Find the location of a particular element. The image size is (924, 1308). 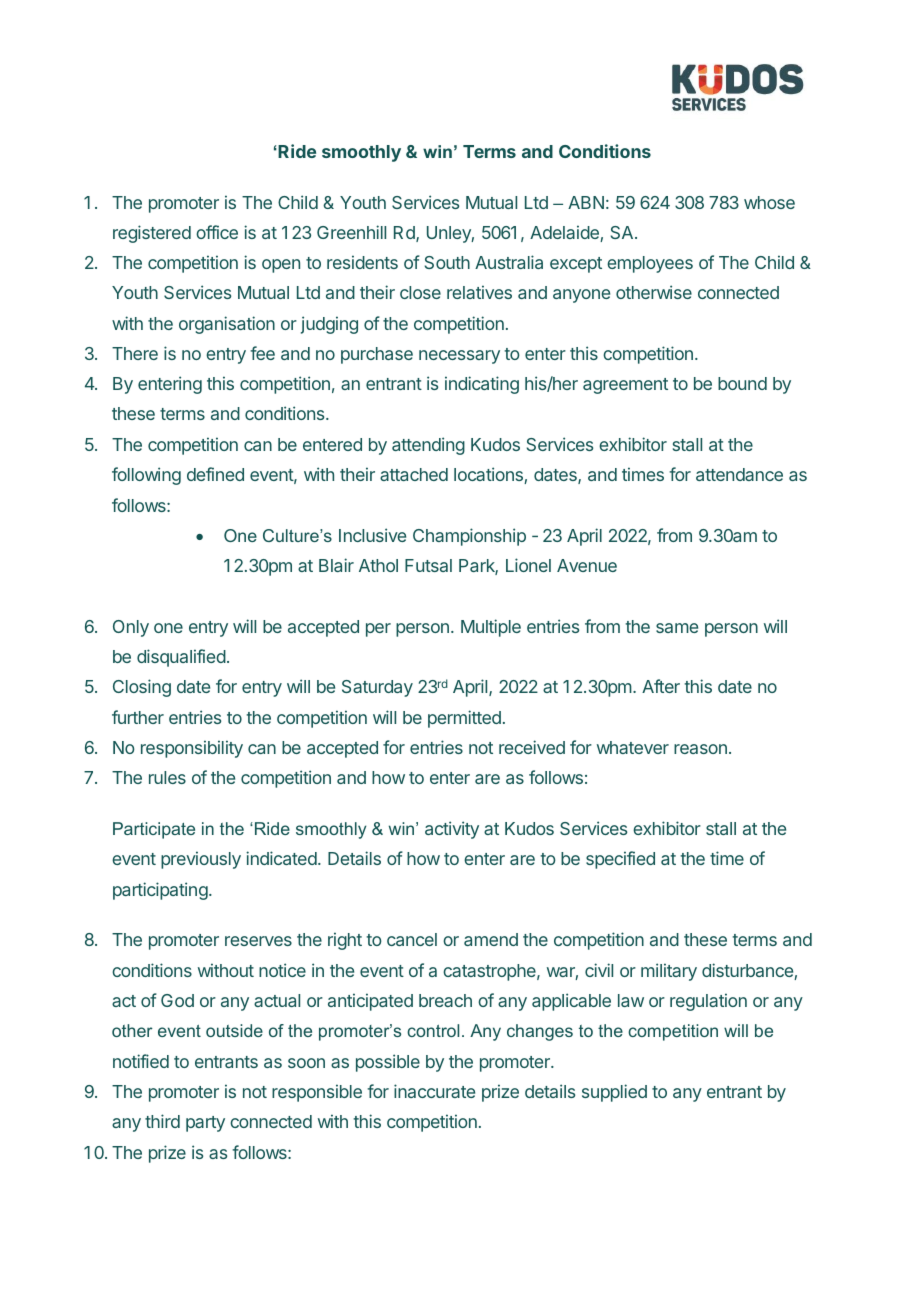

South is located at coordinates (447, 262).
